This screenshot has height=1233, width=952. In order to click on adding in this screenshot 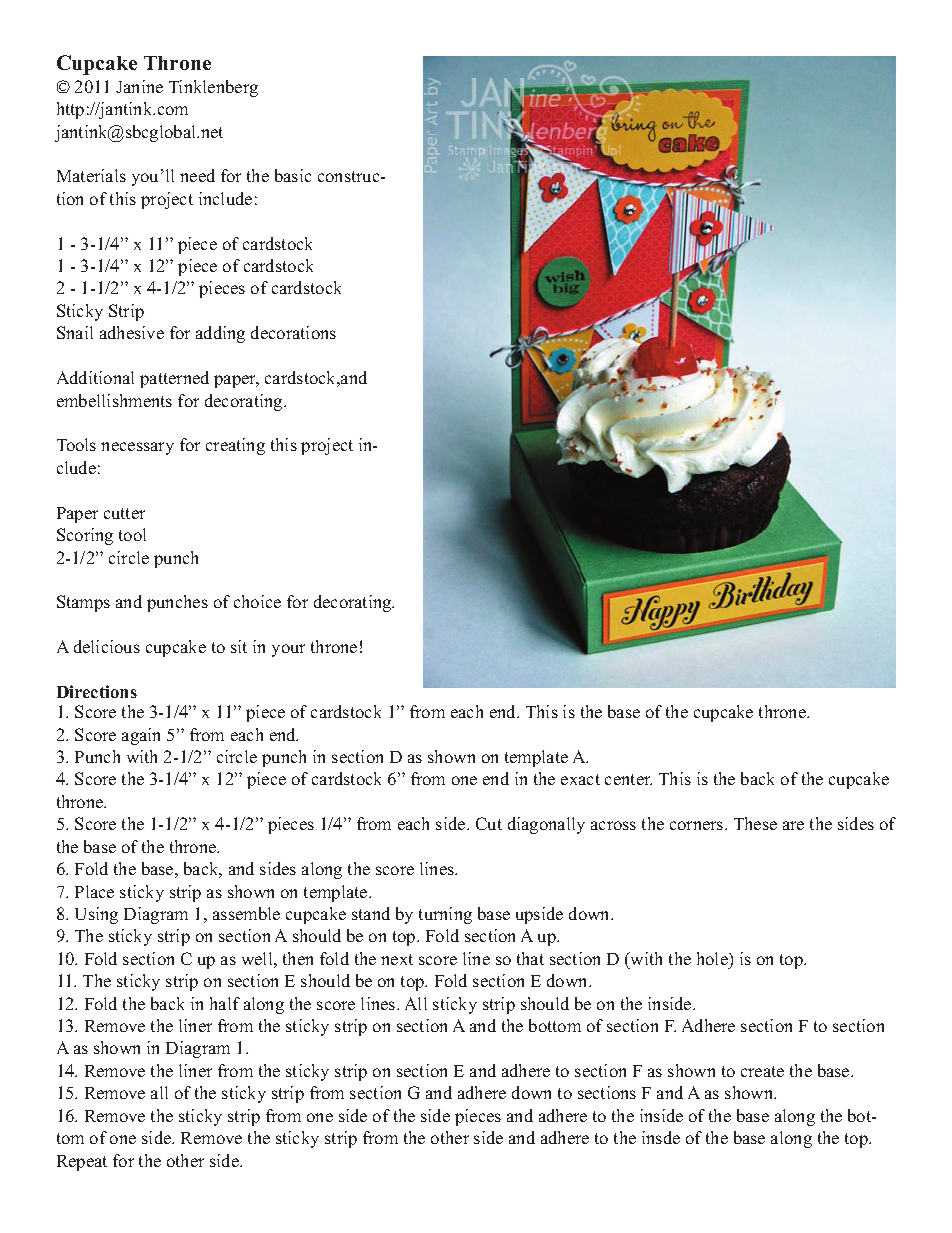, I will do `click(220, 334)`.
